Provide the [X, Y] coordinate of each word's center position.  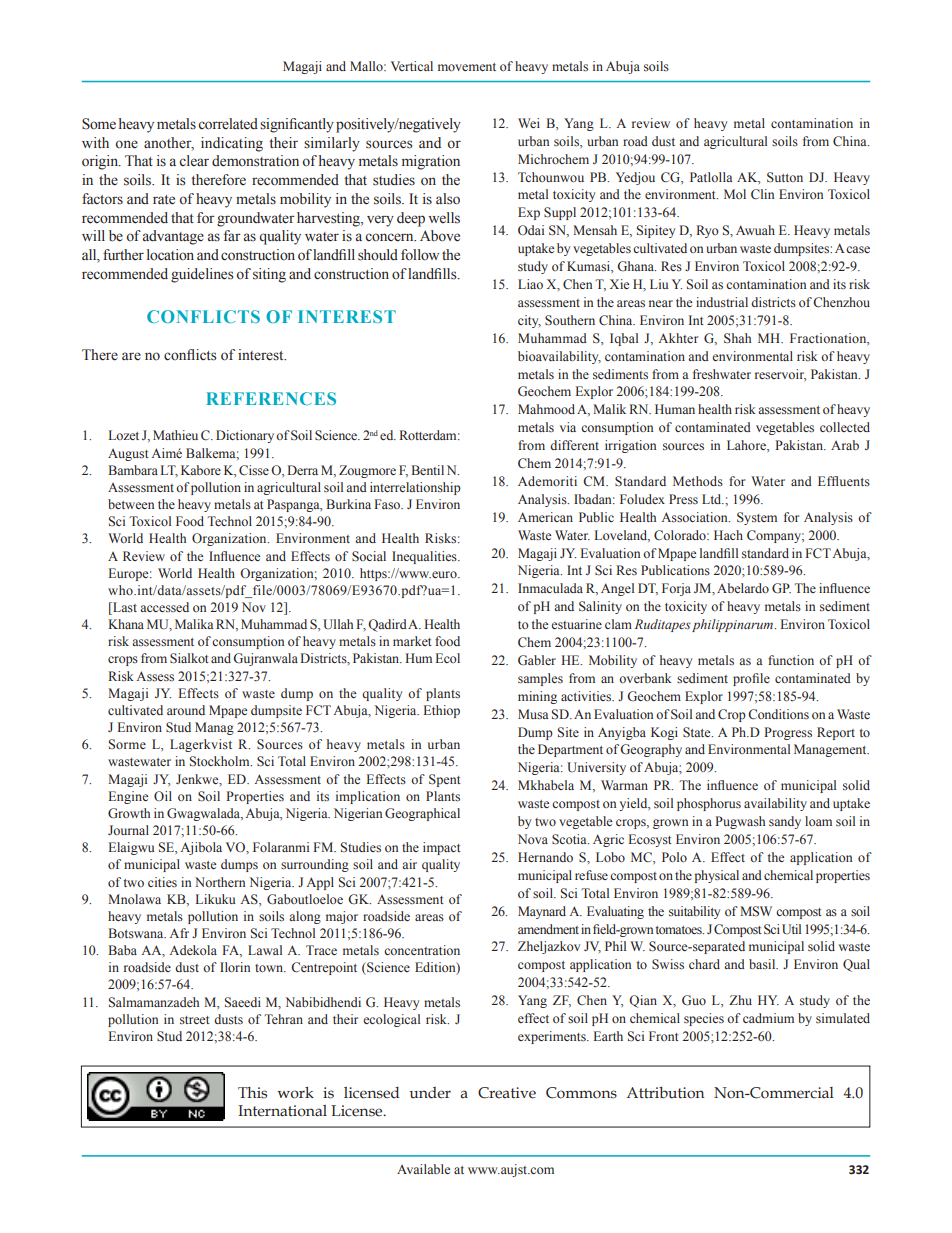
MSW [756, 911]
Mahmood [546, 409]
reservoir [780, 375]
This [252, 1093]
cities [162, 882]
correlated [228, 124]
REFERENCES [271, 398]
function [791, 660]
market [412, 641]
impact [442, 848]
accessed [164, 607]
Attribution [665, 1092]
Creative [507, 1093]
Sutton [785, 177]
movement [467, 67]
